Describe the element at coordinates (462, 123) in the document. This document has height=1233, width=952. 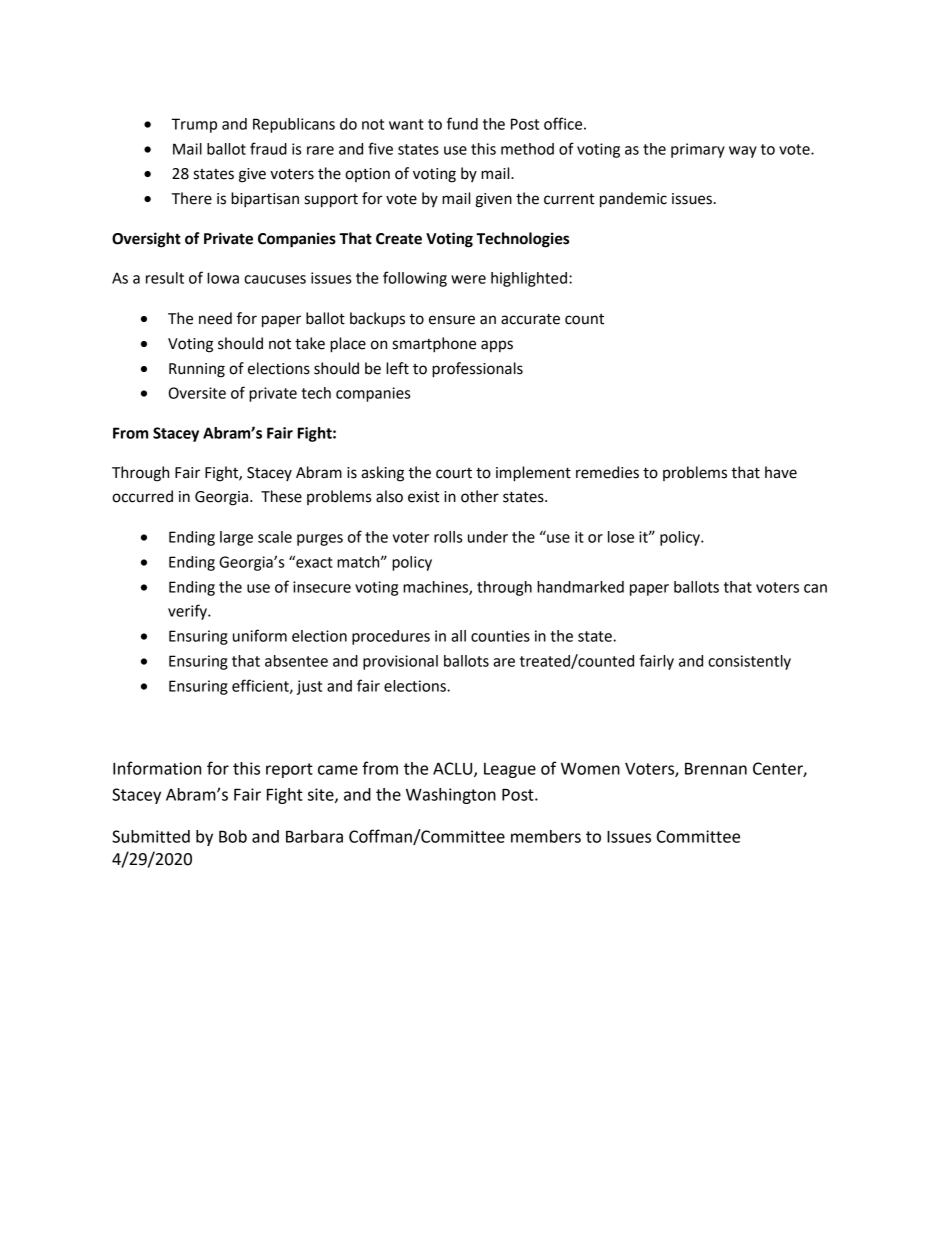
I see `fund` at that location.
